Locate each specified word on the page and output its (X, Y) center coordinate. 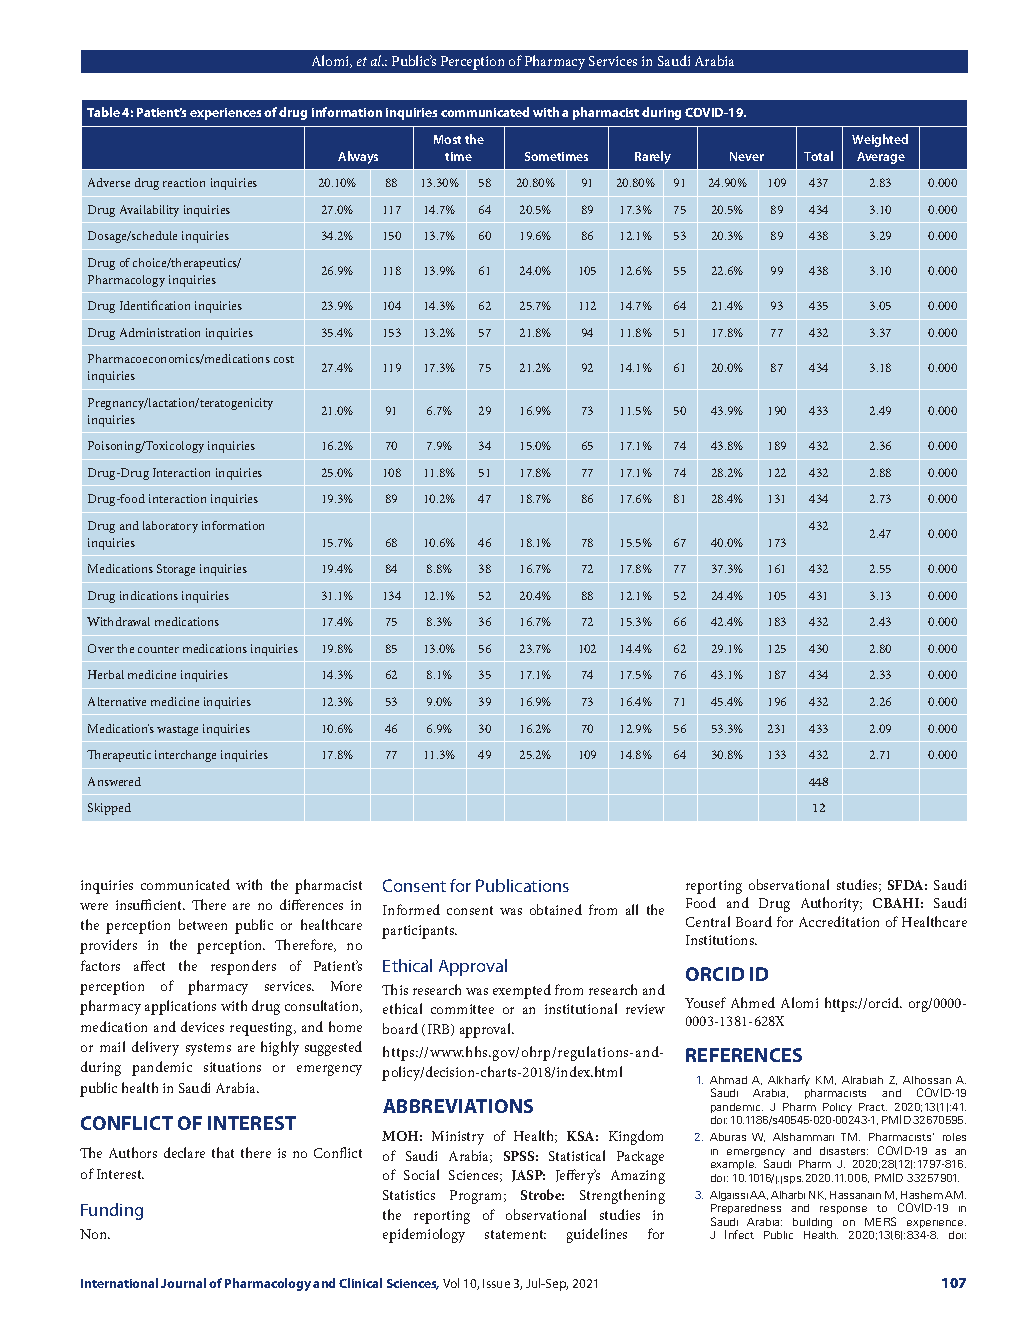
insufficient (150, 904)
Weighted (880, 140)
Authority (831, 904)
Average (881, 158)
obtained (556, 909)
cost (284, 359)
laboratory (170, 527)
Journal (183, 1283)
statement (515, 1234)
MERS (880, 1221)
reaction (184, 182)
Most (447, 139)
